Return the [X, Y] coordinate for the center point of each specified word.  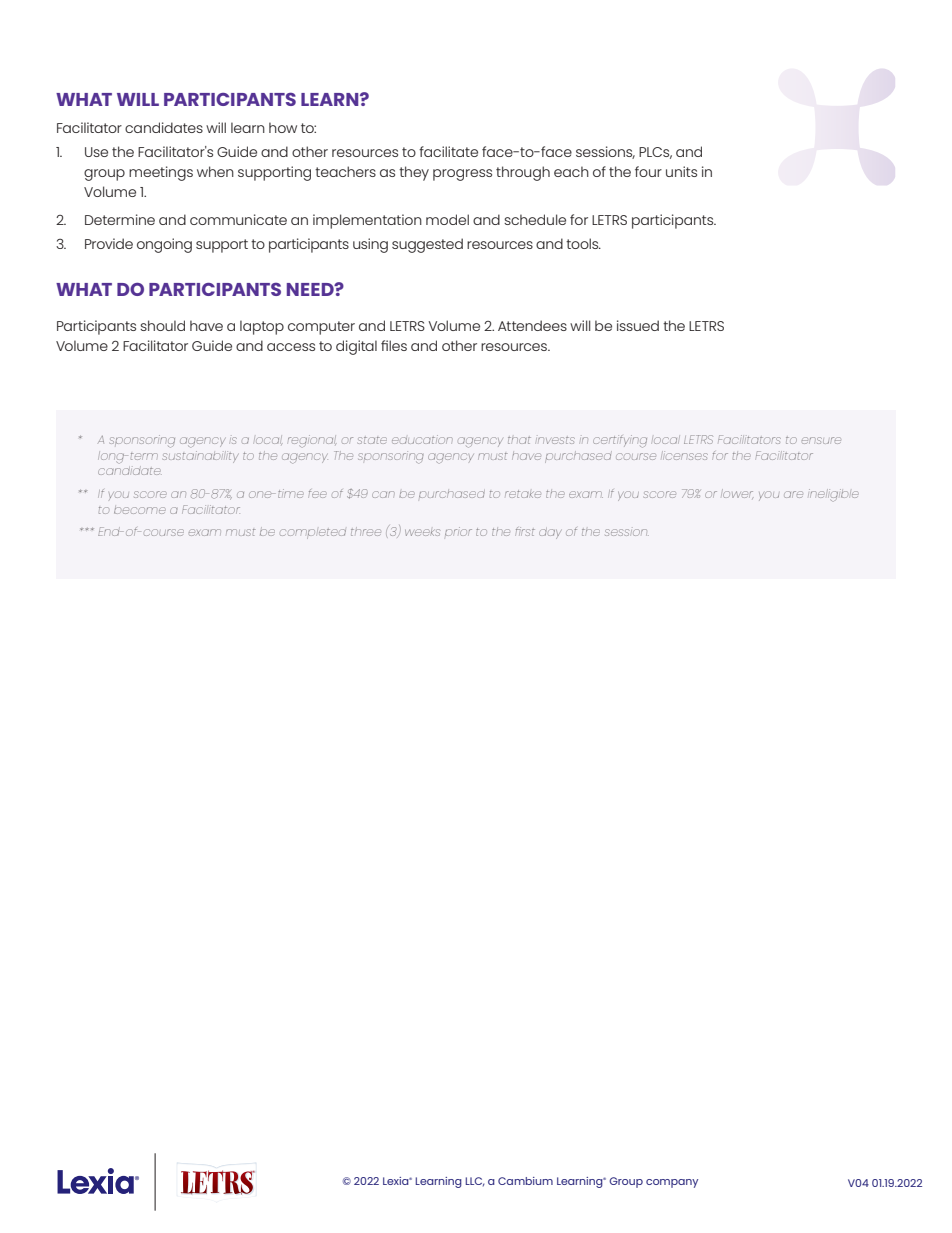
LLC [475, 1182]
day [550, 533]
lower [737, 494]
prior [458, 531]
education [422, 439]
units [681, 171]
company [672, 1183]
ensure [821, 440]
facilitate [448, 151]
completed [313, 534]
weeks [422, 532]
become [140, 510]
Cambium [525, 1181]
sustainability [200, 457]
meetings [161, 173]
